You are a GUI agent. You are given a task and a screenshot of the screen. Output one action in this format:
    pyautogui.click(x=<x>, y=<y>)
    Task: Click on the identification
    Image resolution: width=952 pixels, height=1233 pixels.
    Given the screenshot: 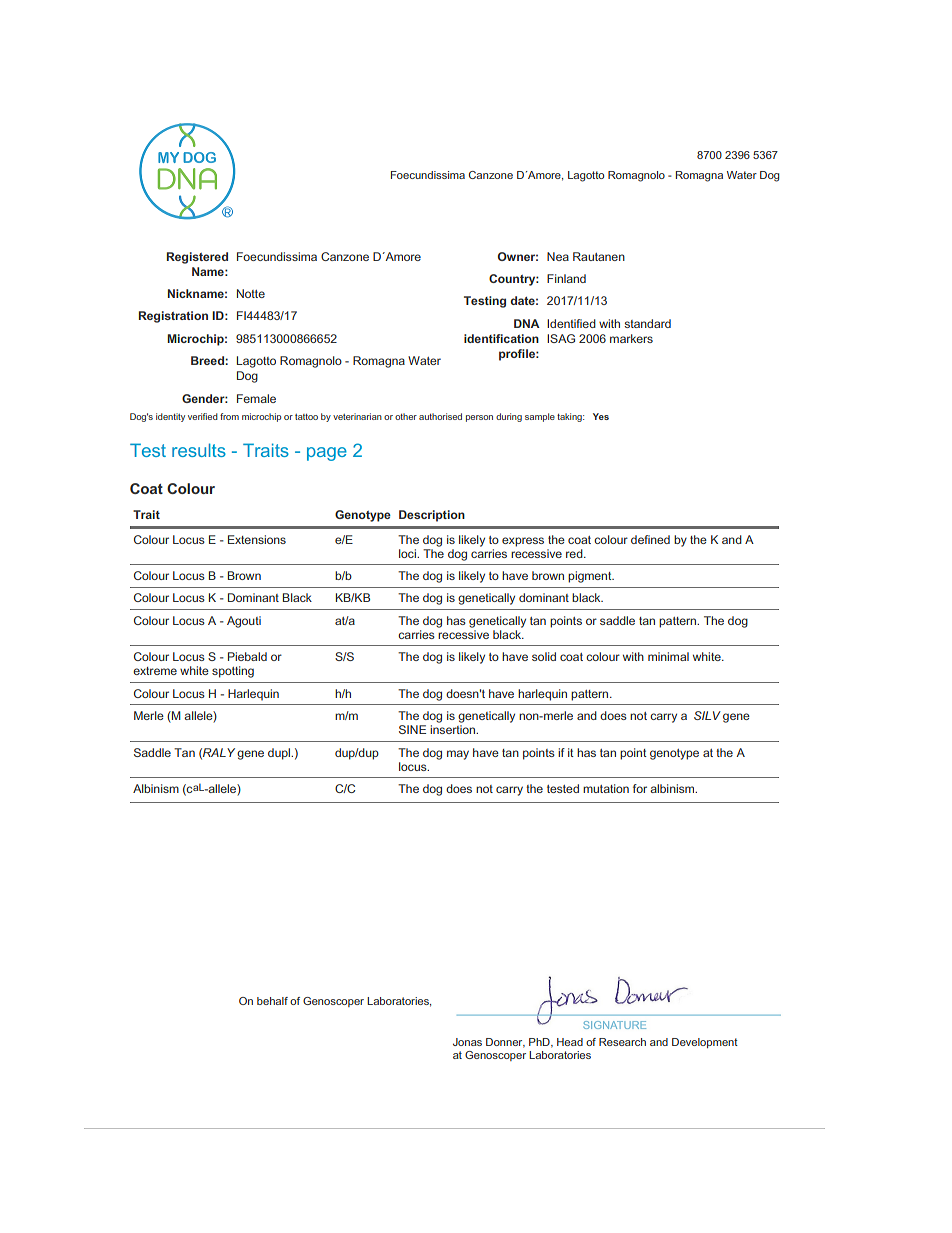 What is the action you would take?
    pyautogui.click(x=501, y=338)
